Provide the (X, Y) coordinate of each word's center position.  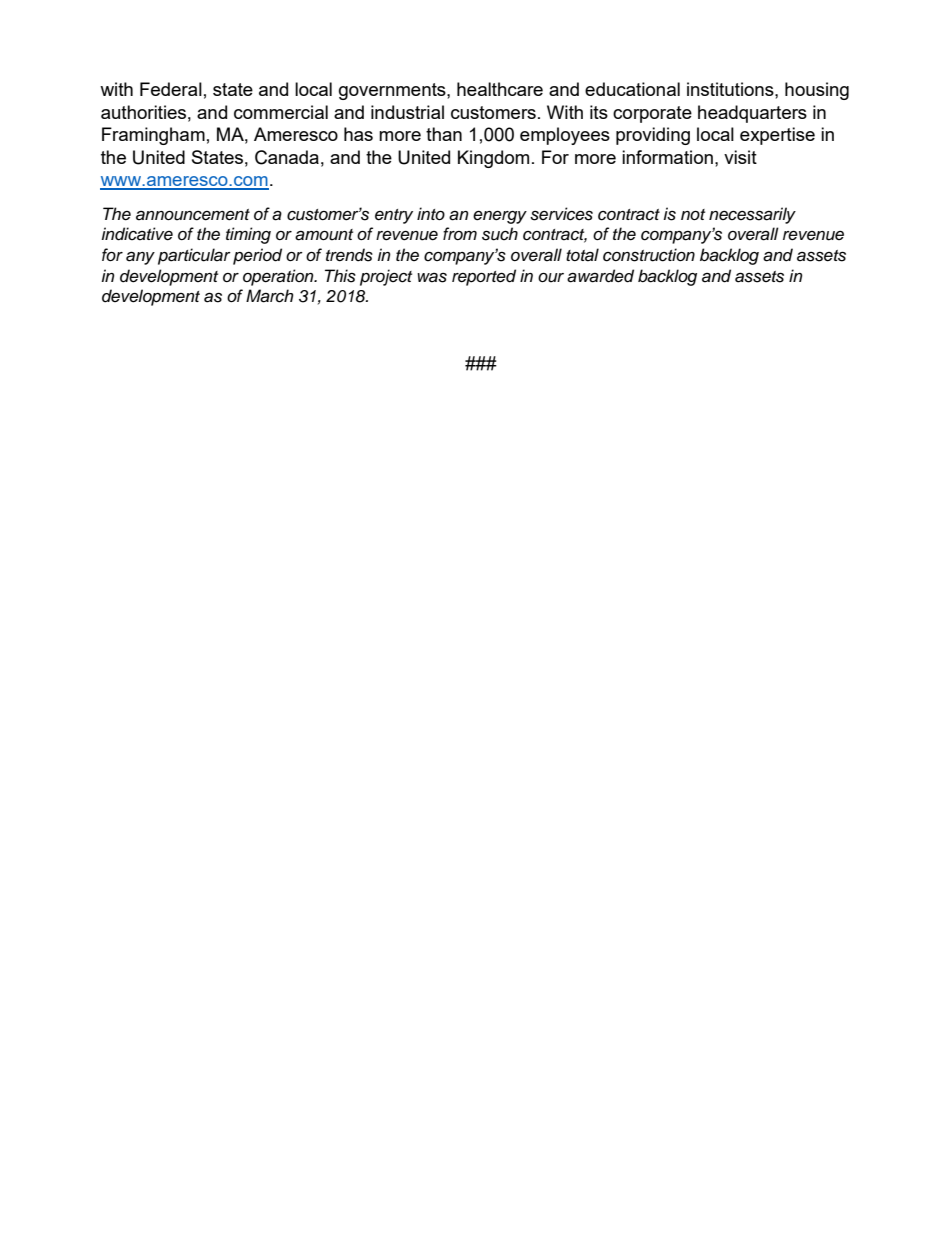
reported (484, 277)
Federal (171, 89)
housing (817, 91)
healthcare (500, 89)
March (270, 296)
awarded (600, 276)
